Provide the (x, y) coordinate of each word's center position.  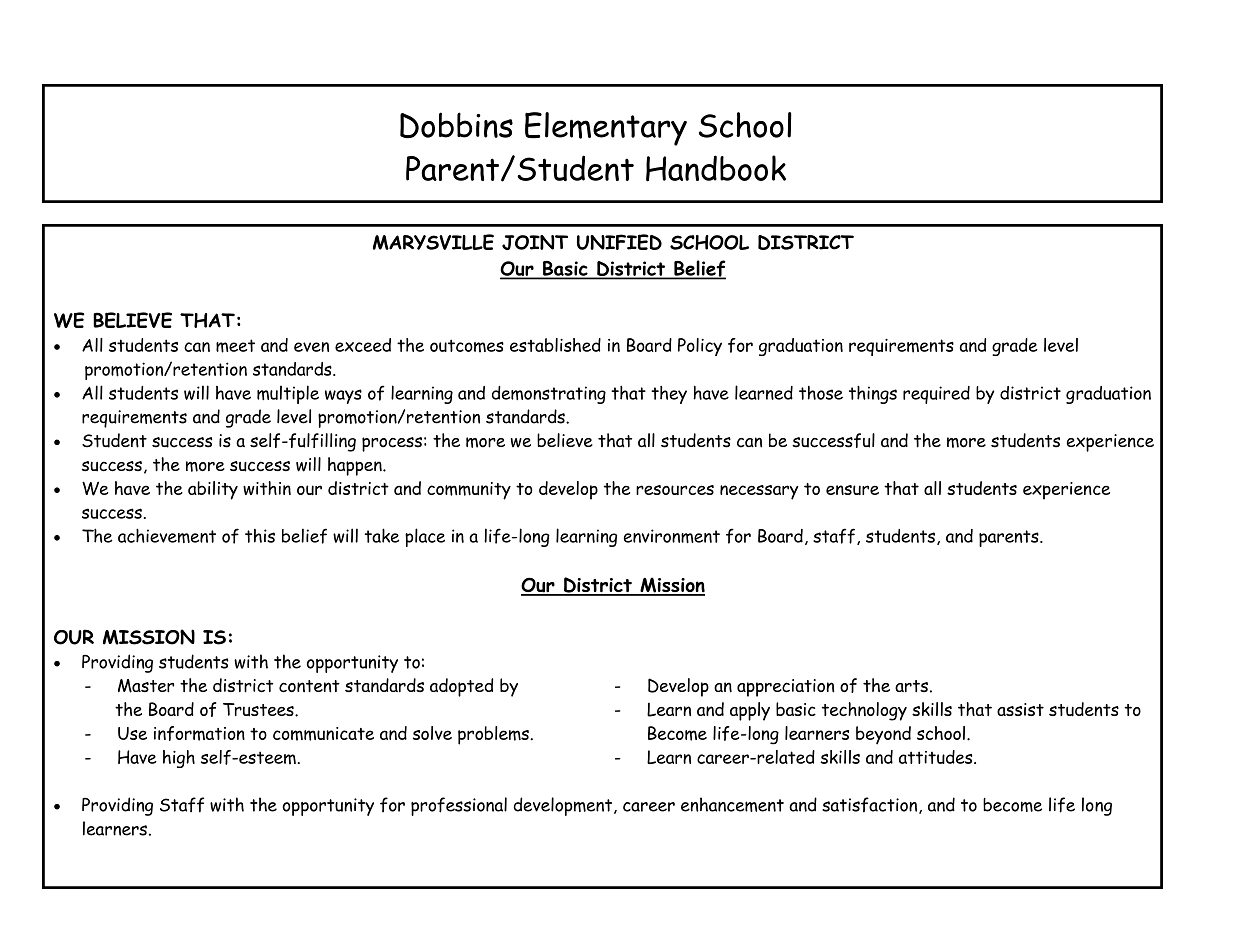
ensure (852, 490)
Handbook (716, 168)
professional (459, 806)
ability (213, 490)
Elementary (606, 129)
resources (675, 490)
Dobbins (456, 125)
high (179, 759)
